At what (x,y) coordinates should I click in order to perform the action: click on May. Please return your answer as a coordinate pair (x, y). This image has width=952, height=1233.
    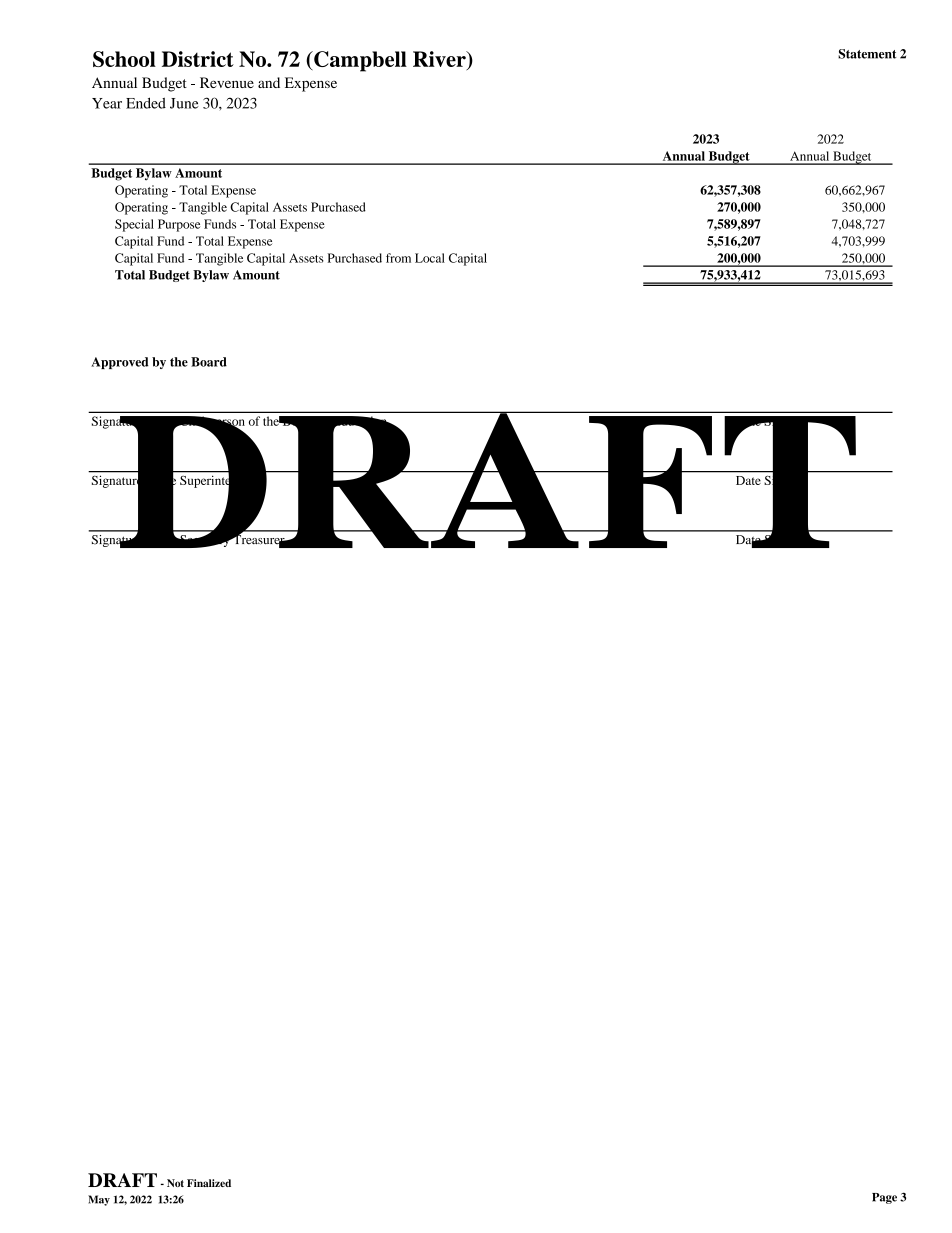
    Looking at the image, I should click on (99, 1200).
